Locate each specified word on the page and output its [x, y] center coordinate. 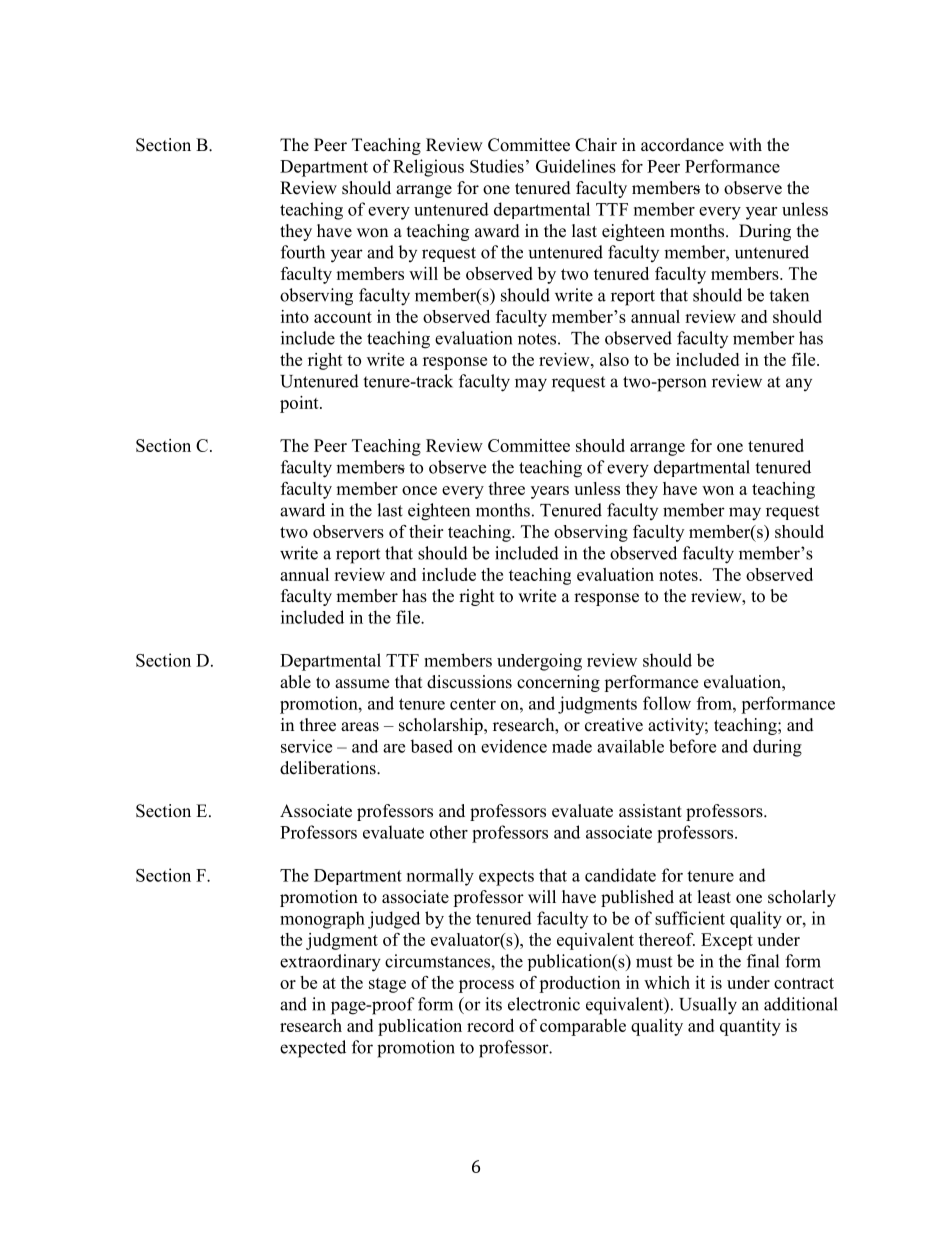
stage [387, 985]
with [745, 144]
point [300, 404]
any [799, 384]
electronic [544, 1004]
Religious [428, 168]
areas [360, 727]
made [572, 746]
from [715, 703]
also [614, 359]
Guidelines [576, 166]
